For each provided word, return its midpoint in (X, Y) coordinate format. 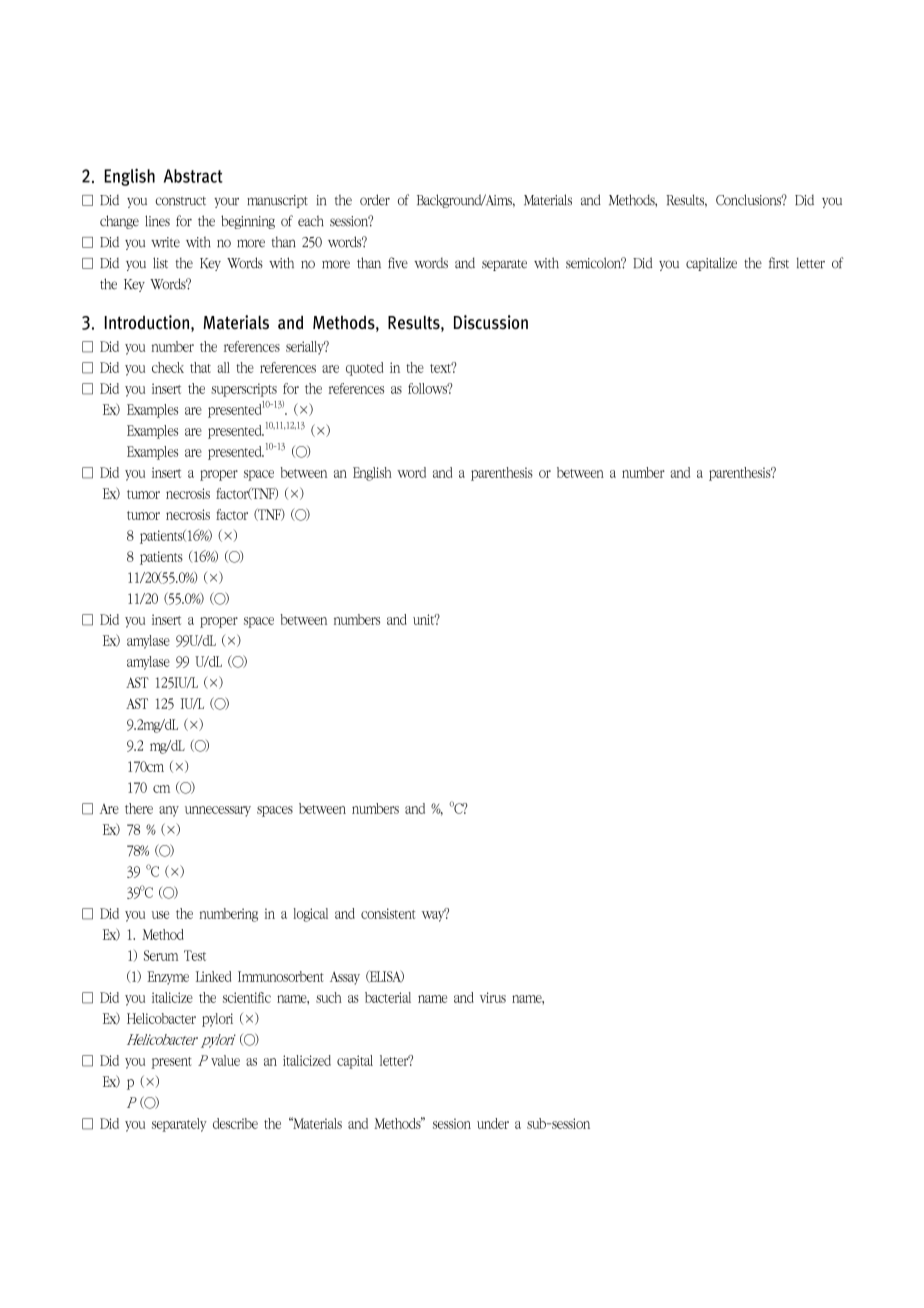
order (375, 200)
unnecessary (218, 811)
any (169, 811)
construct (180, 201)
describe (235, 1123)
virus (493, 997)
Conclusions (750, 200)
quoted (364, 369)
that (200, 367)
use (160, 915)
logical (310, 915)
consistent (388, 913)
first (779, 263)
